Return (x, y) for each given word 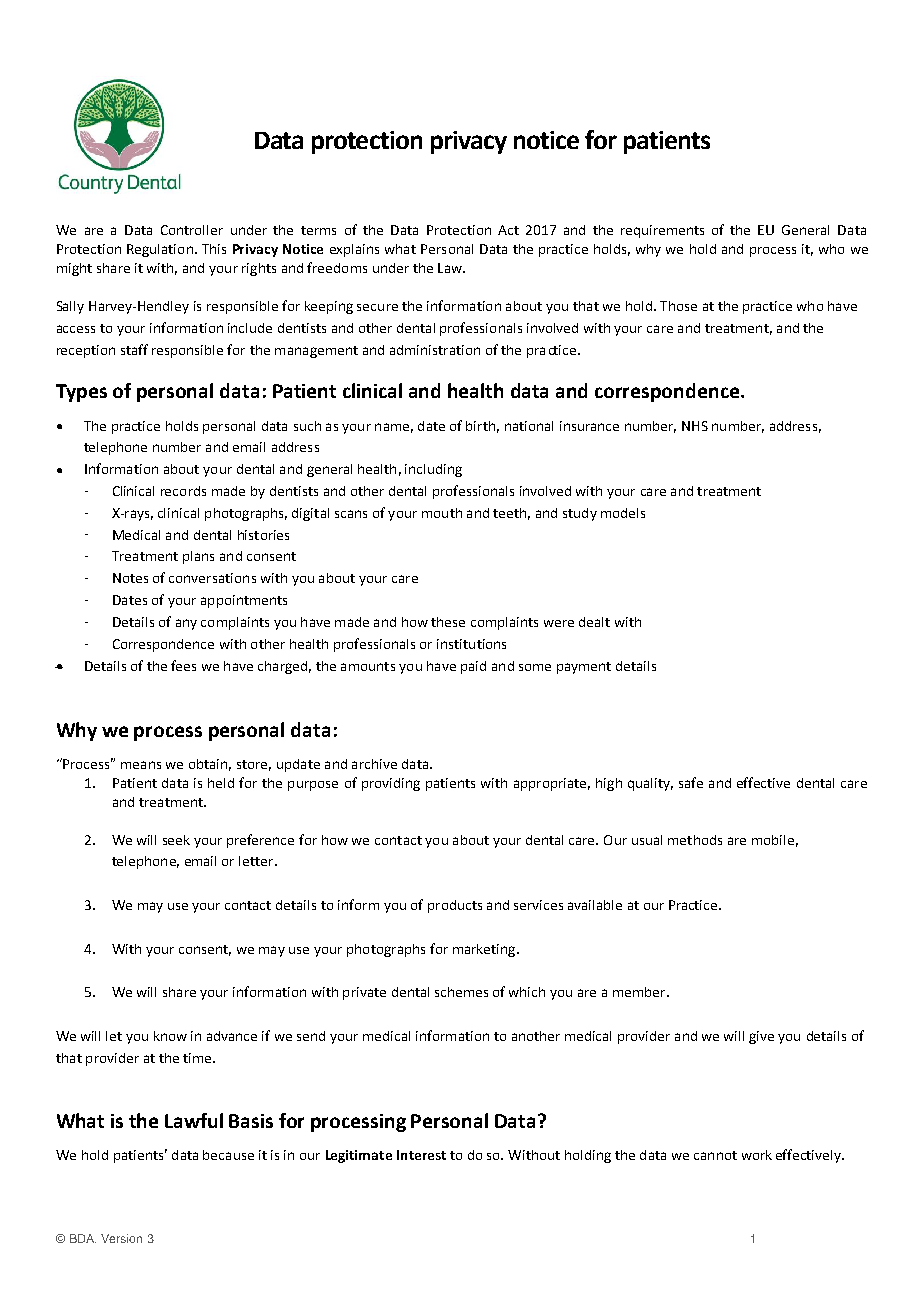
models (623, 513)
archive (374, 764)
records (183, 491)
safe (691, 782)
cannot (715, 1155)
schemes (461, 992)
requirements (662, 231)
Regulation (160, 250)
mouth (442, 513)
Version (121, 1238)
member (640, 992)
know (170, 1036)
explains (354, 250)
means (141, 765)
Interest (421, 1155)
